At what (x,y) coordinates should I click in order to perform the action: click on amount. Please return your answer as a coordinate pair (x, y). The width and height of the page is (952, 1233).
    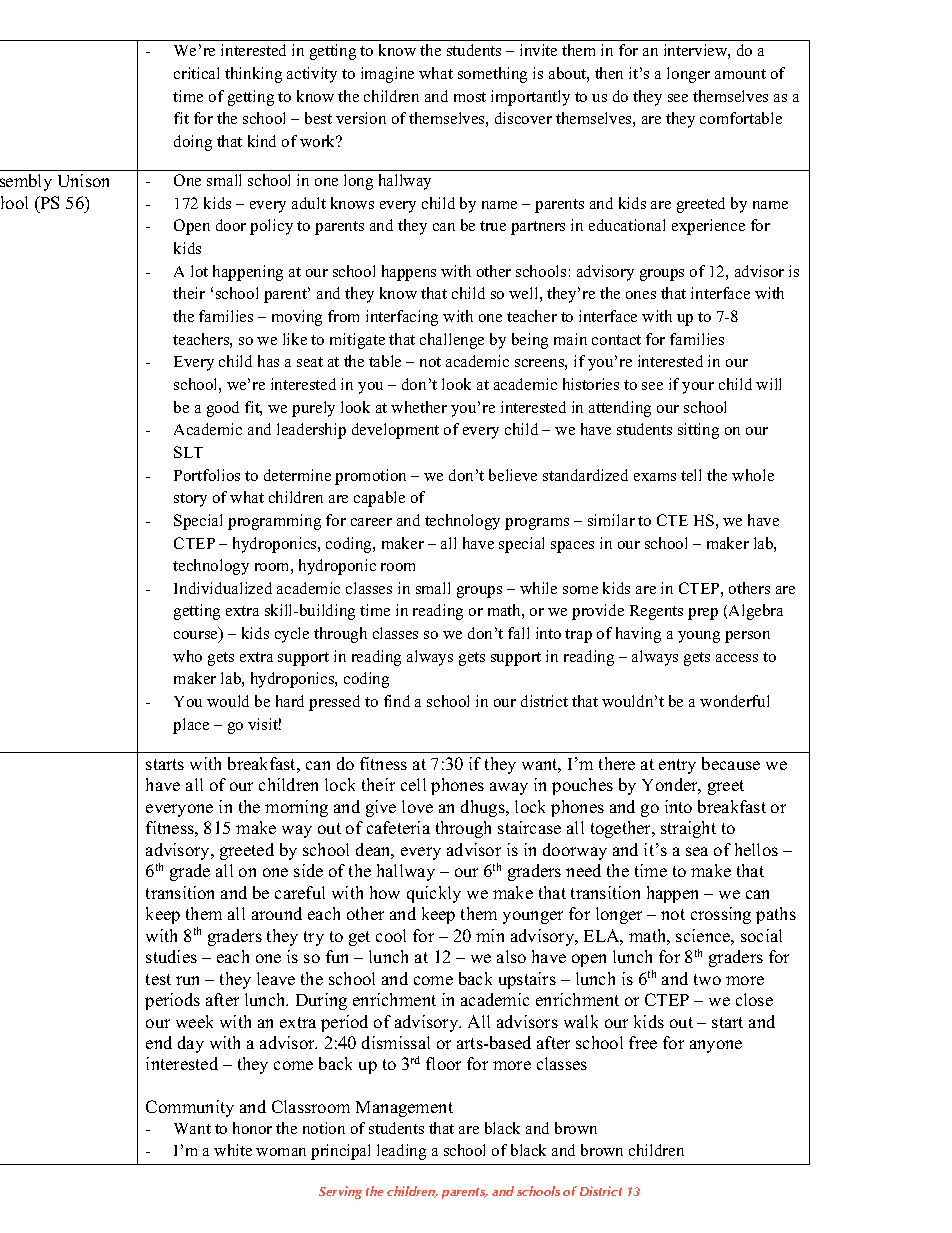
    Looking at the image, I should click on (740, 74).
